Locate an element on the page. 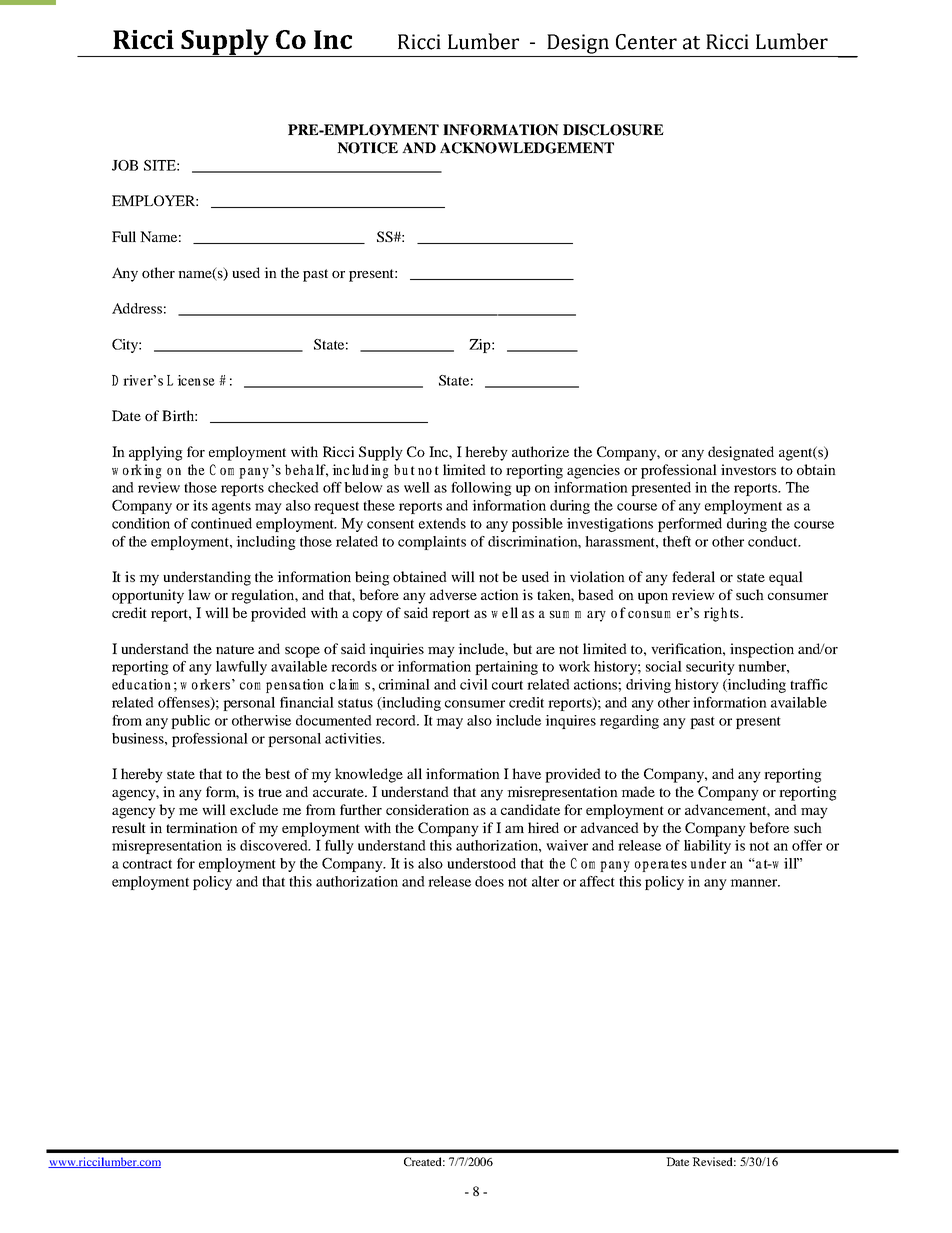  authorize is located at coordinates (540, 451).
